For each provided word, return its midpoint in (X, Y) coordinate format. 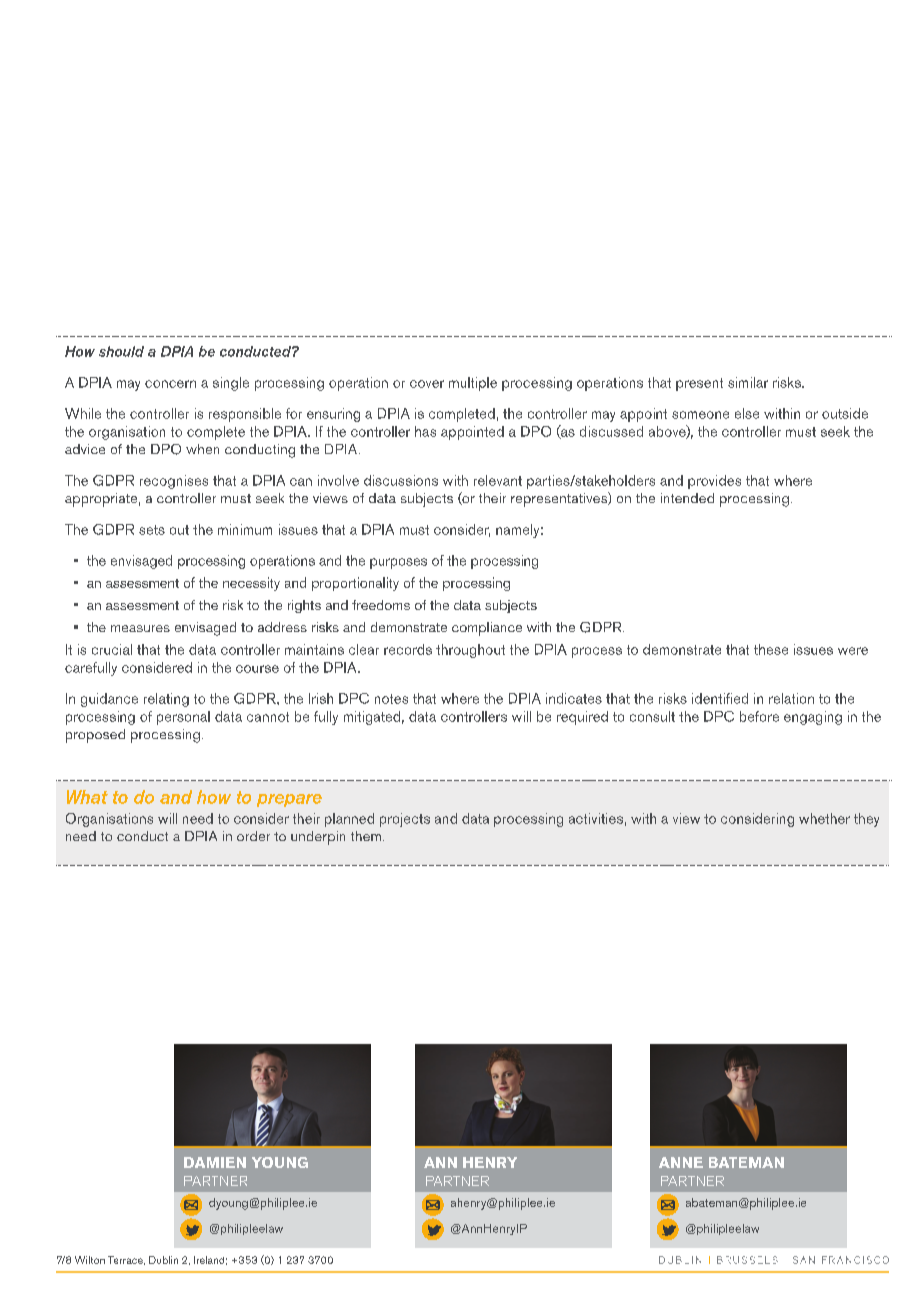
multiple (473, 384)
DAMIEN (215, 1162)
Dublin (163, 1260)
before (759, 716)
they (866, 820)
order (253, 836)
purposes (398, 563)
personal (183, 718)
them (366, 836)
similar (748, 382)
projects (405, 820)
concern (170, 384)
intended (687, 498)
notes (391, 699)
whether (824, 818)
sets (152, 530)
